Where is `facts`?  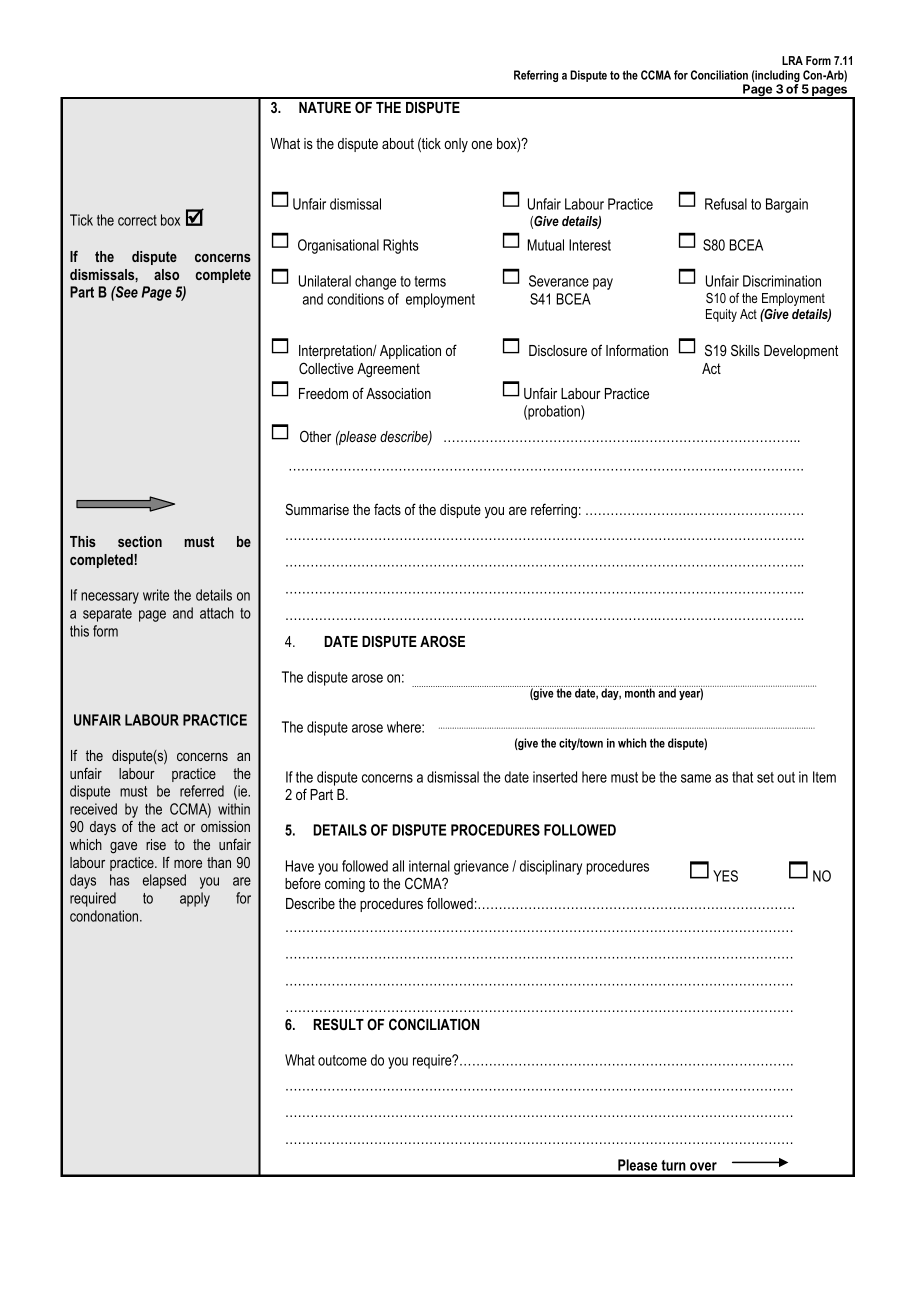
facts is located at coordinates (387, 509).
